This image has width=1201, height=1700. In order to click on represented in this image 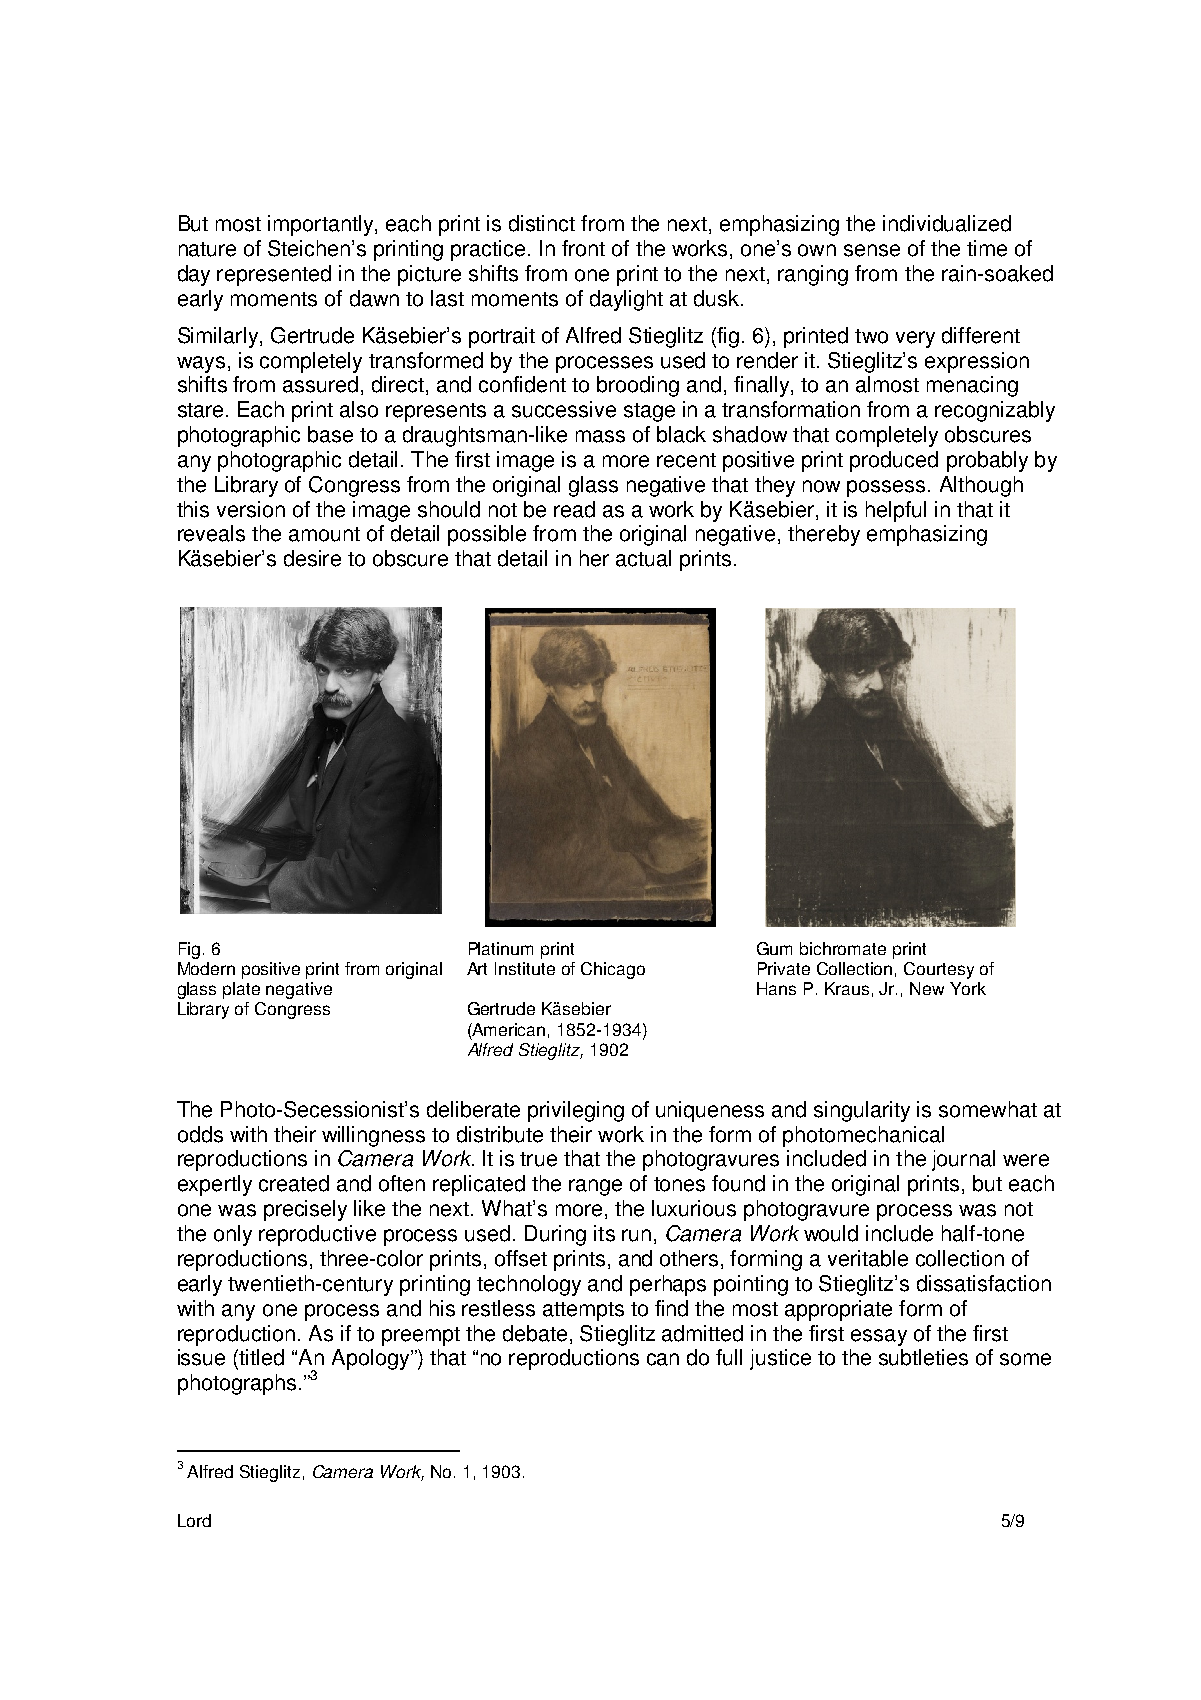, I will do `click(274, 275)`.
